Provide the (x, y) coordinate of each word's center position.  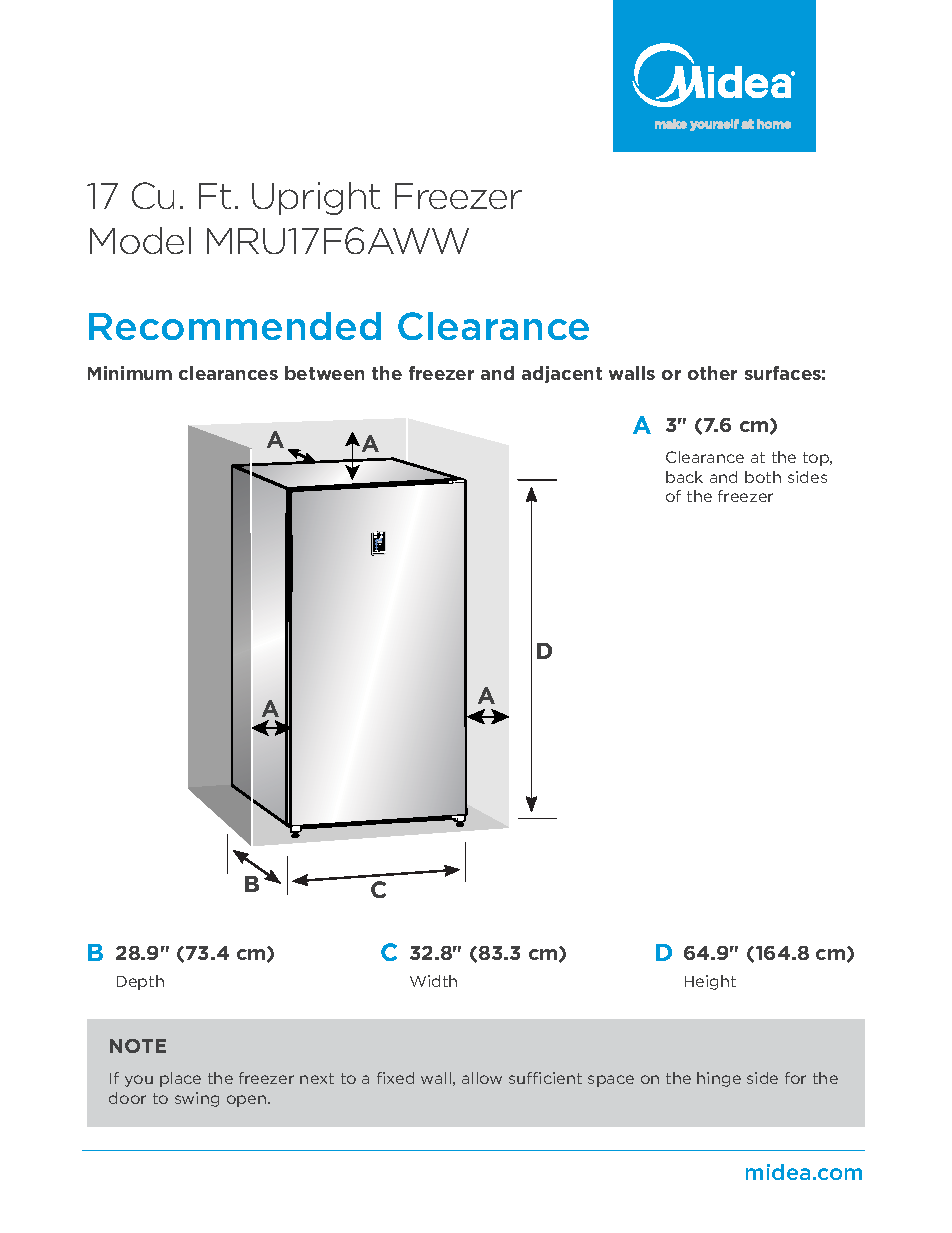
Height (710, 982)
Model (140, 240)
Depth (140, 982)
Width (433, 981)
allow (482, 1078)
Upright (316, 198)
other (712, 373)
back (684, 477)
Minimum (130, 373)
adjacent (562, 374)
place (180, 1079)
